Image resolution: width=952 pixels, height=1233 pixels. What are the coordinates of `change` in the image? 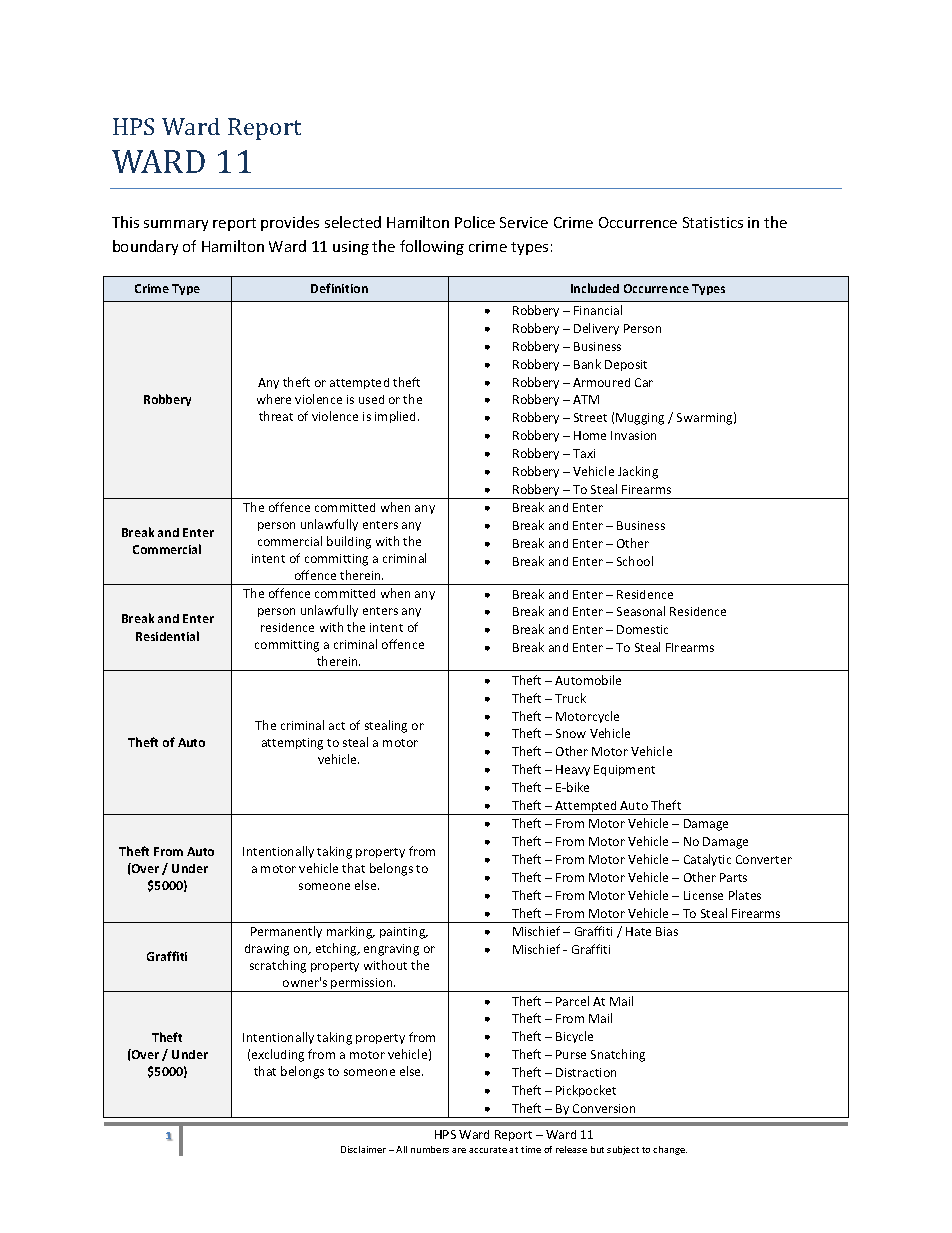 It's located at (670, 1150).
